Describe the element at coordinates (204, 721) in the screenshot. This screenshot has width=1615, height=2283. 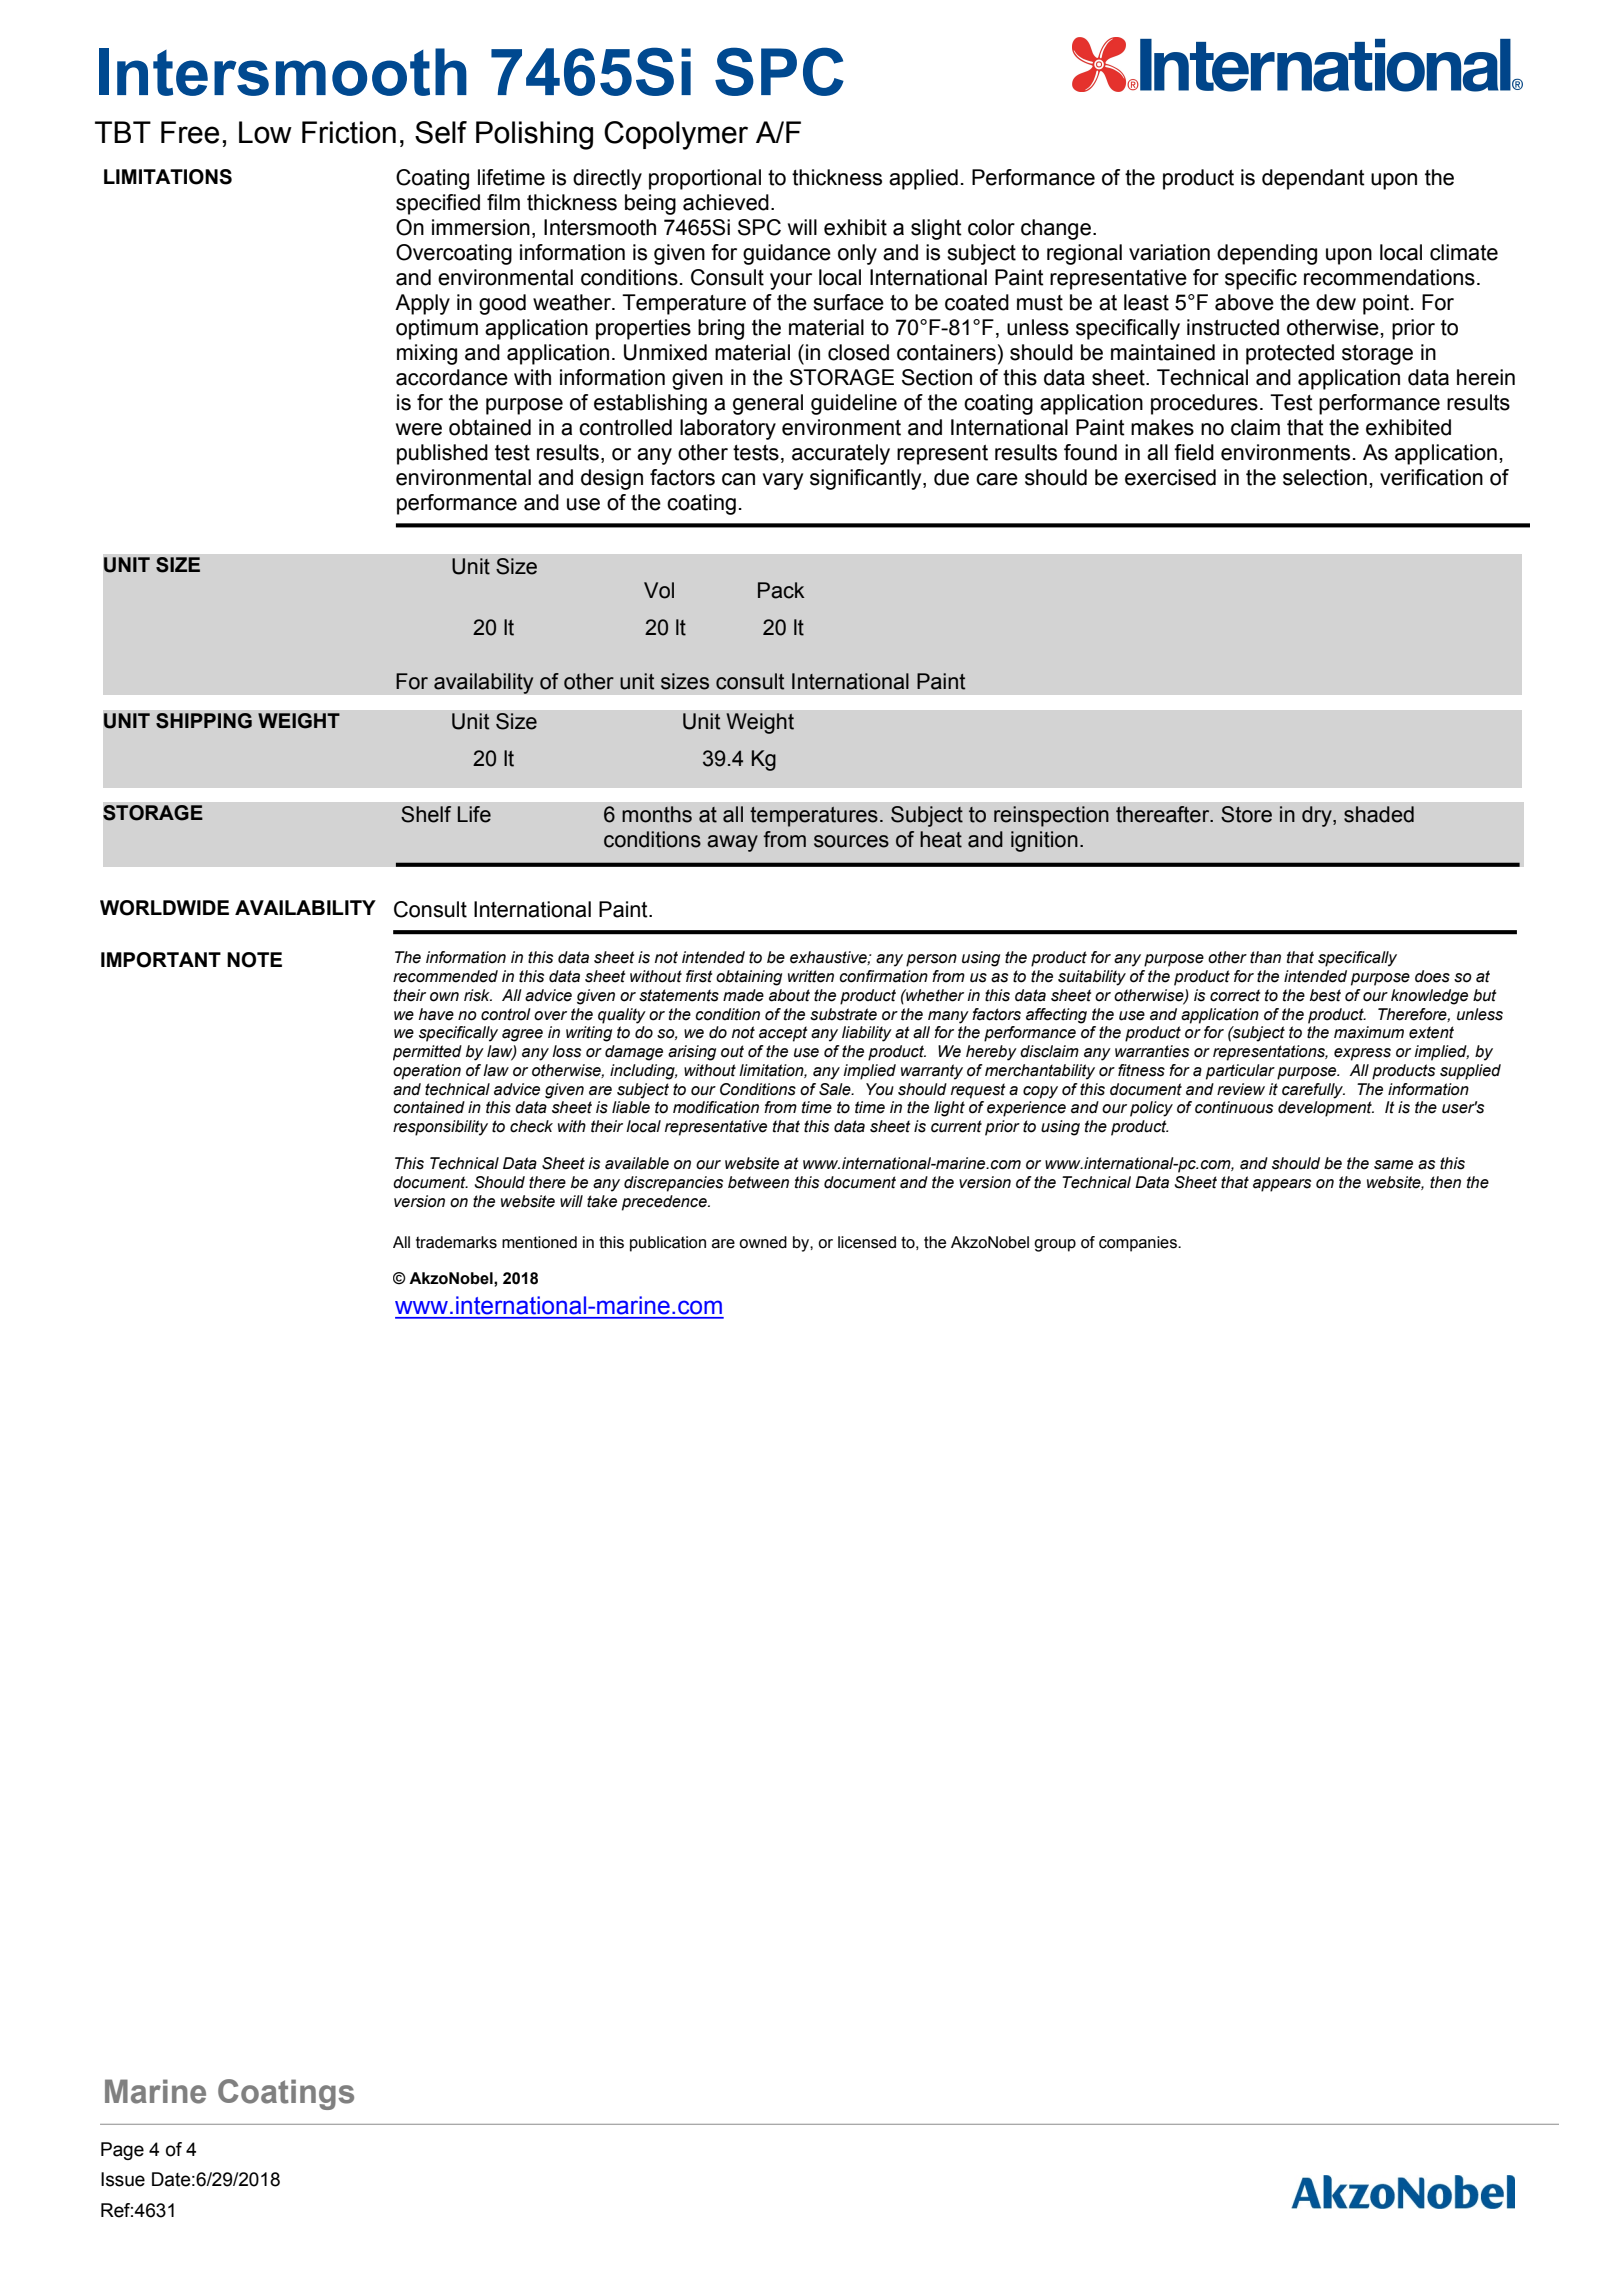
I see `SHIPPING` at that location.
